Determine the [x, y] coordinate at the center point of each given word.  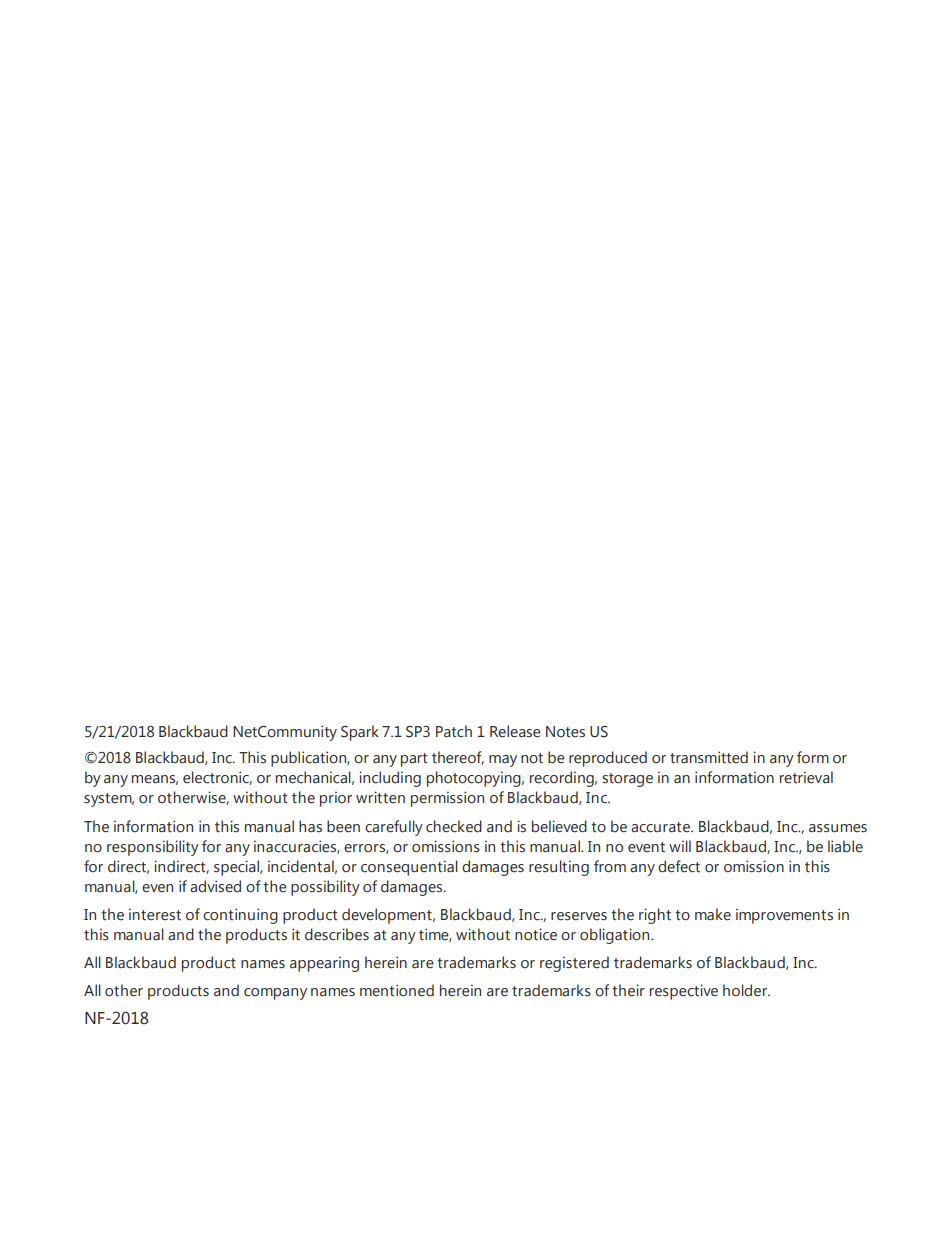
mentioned [397, 990]
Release [515, 731]
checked [454, 826]
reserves [579, 916]
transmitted [709, 757]
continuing [240, 916]
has [310, 826]
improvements [784, 916]
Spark [360, 733]
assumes [838, 828]
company [275, 994]
